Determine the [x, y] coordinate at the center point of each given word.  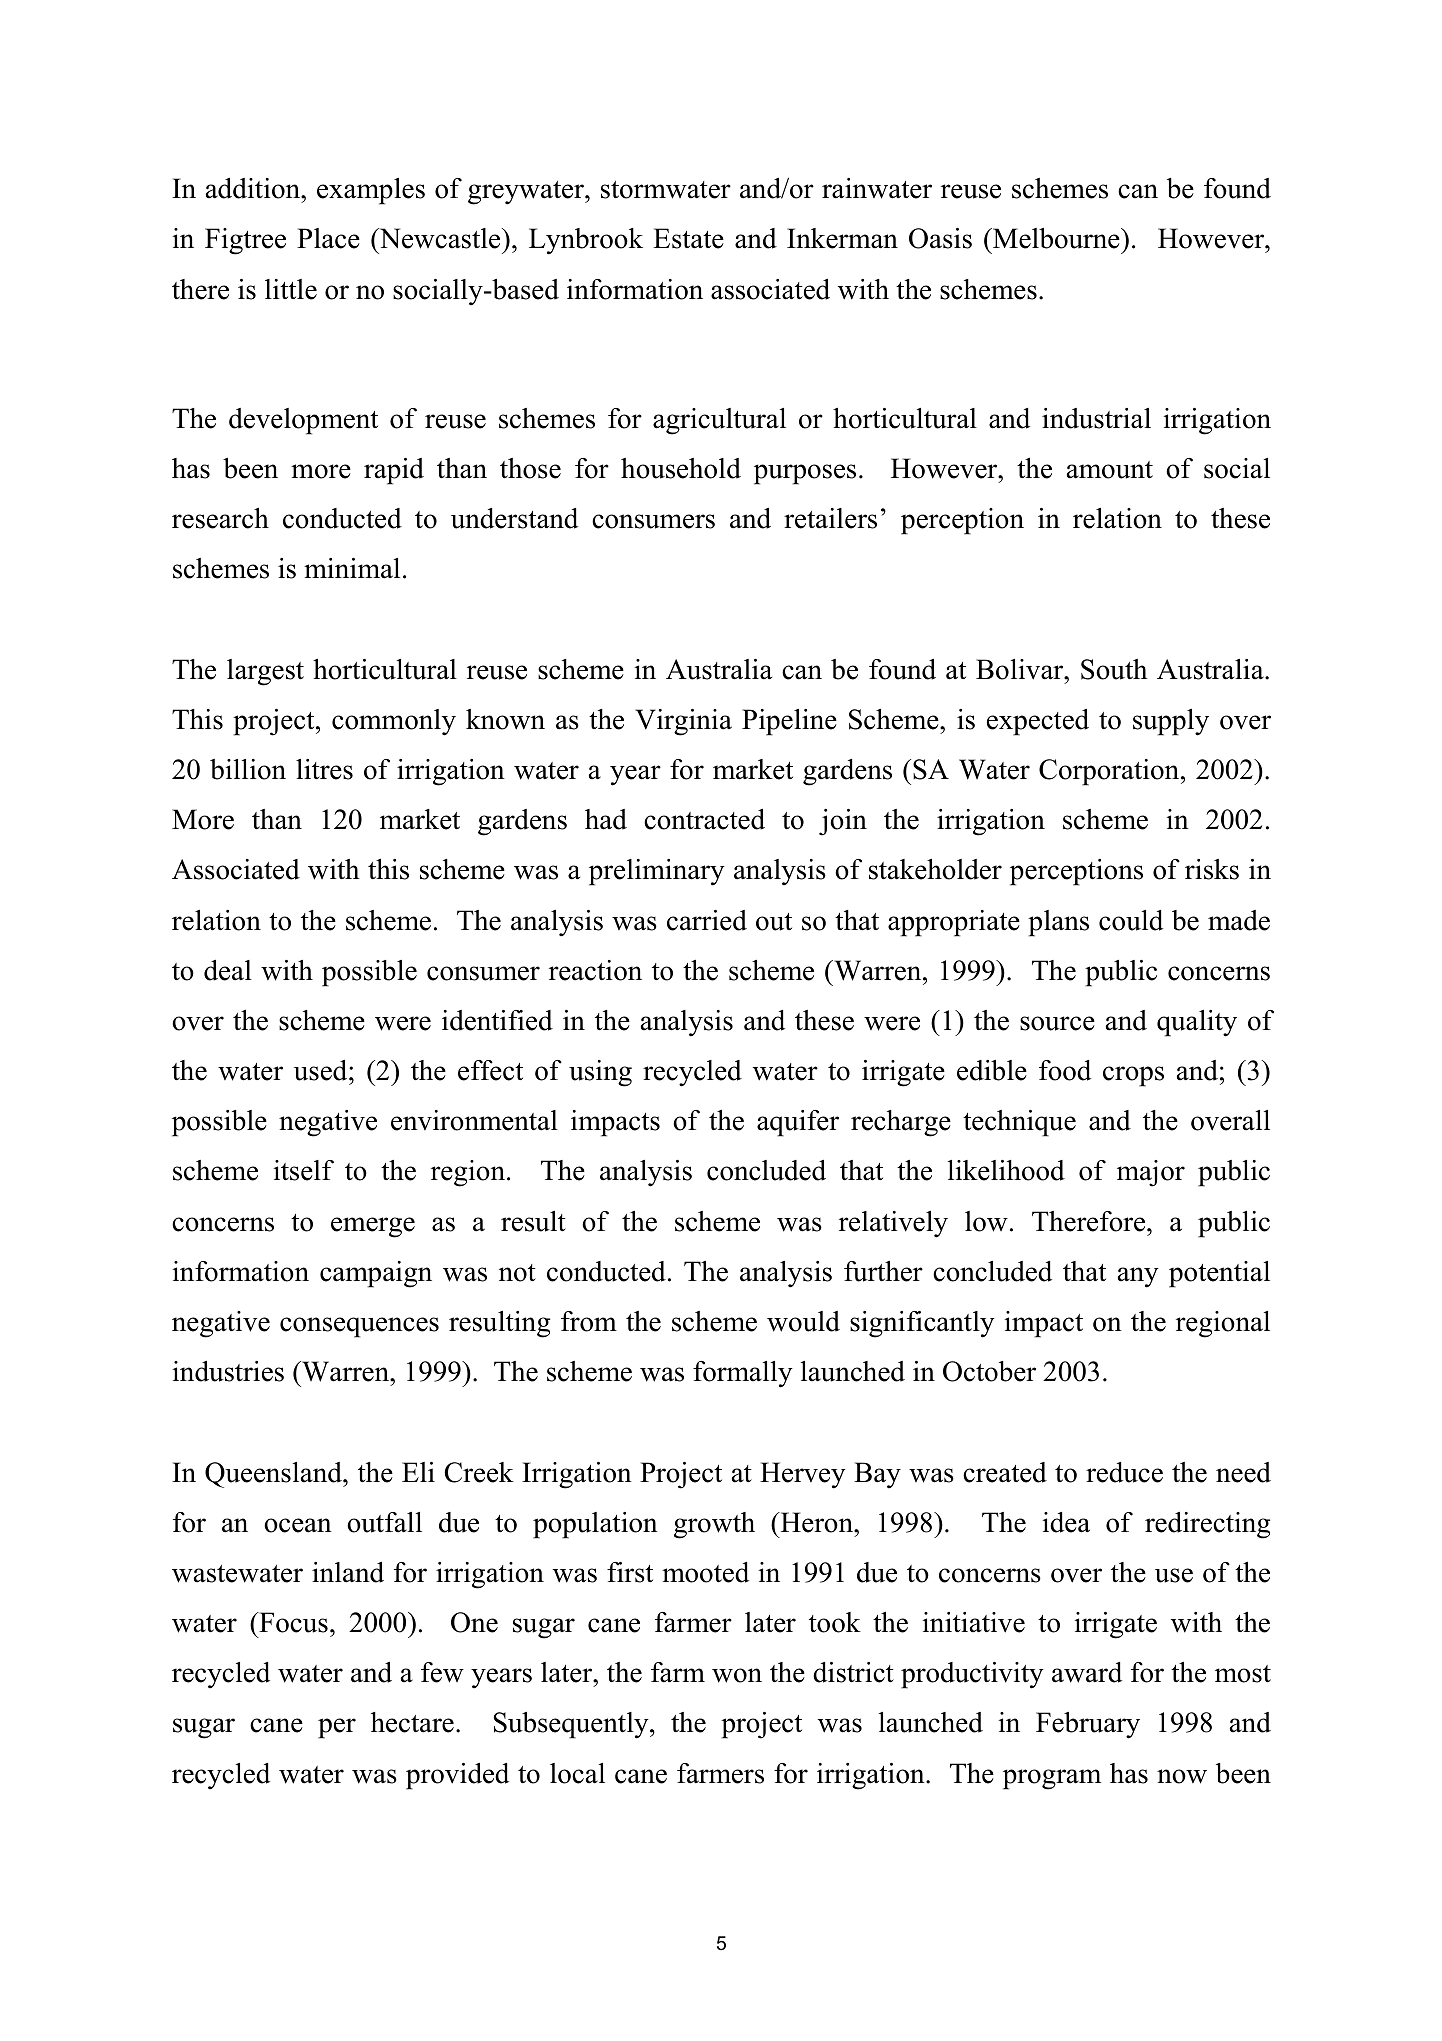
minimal [352, 568]
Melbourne [1056, 238]
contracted [704, 819]
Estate [688, 238]
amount [1110, 470]
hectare [412, 1722]
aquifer [798, 1123]
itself [304, 1170]
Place [328, 238]
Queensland [274, 1475]
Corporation [1110, 772]
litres [324, 769]
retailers [830, 518]
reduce [1124, 1472]
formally [743, 1374]
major [1151, 1173]
